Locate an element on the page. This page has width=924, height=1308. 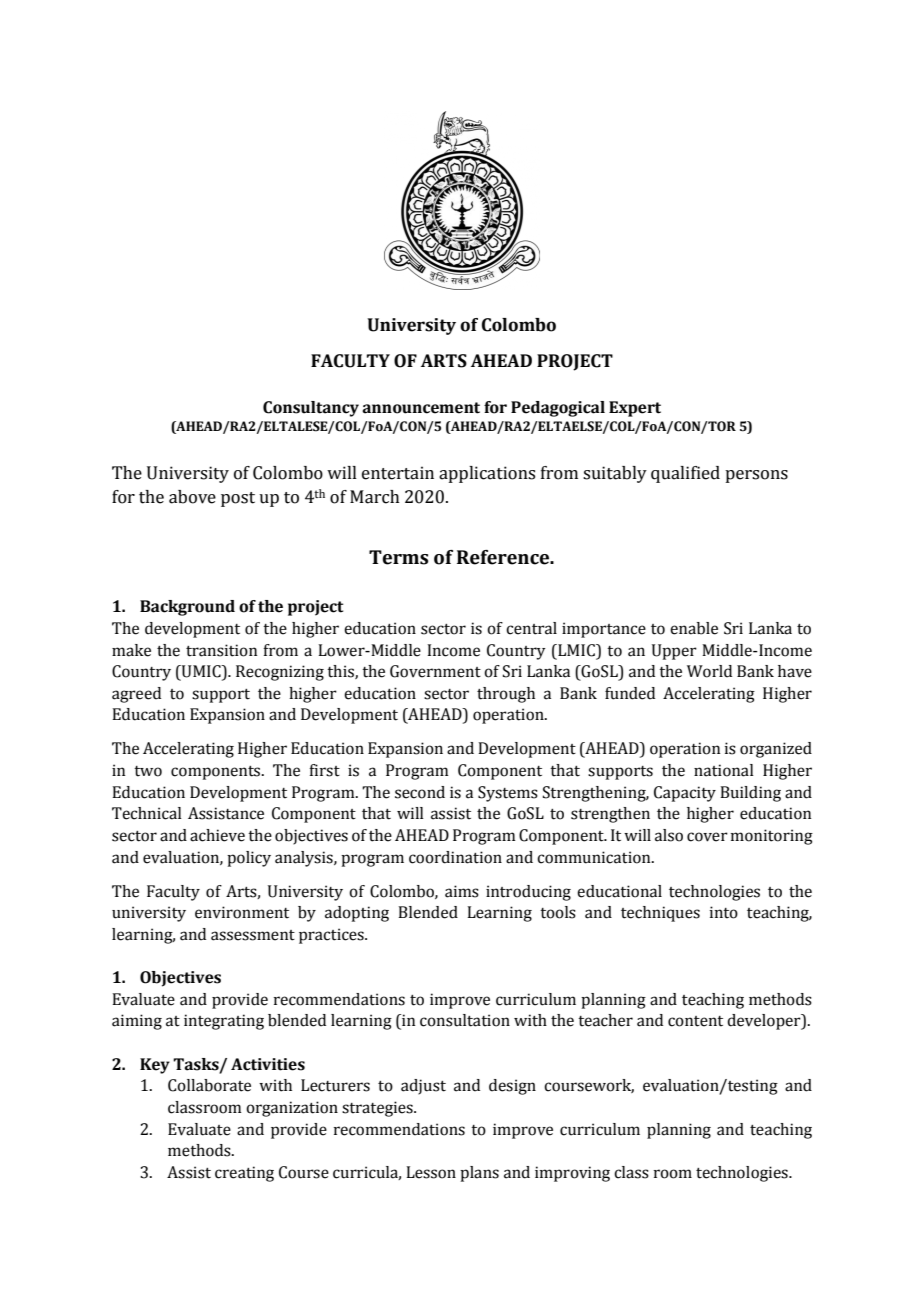
plans is located at coordinates (479, 1174).
